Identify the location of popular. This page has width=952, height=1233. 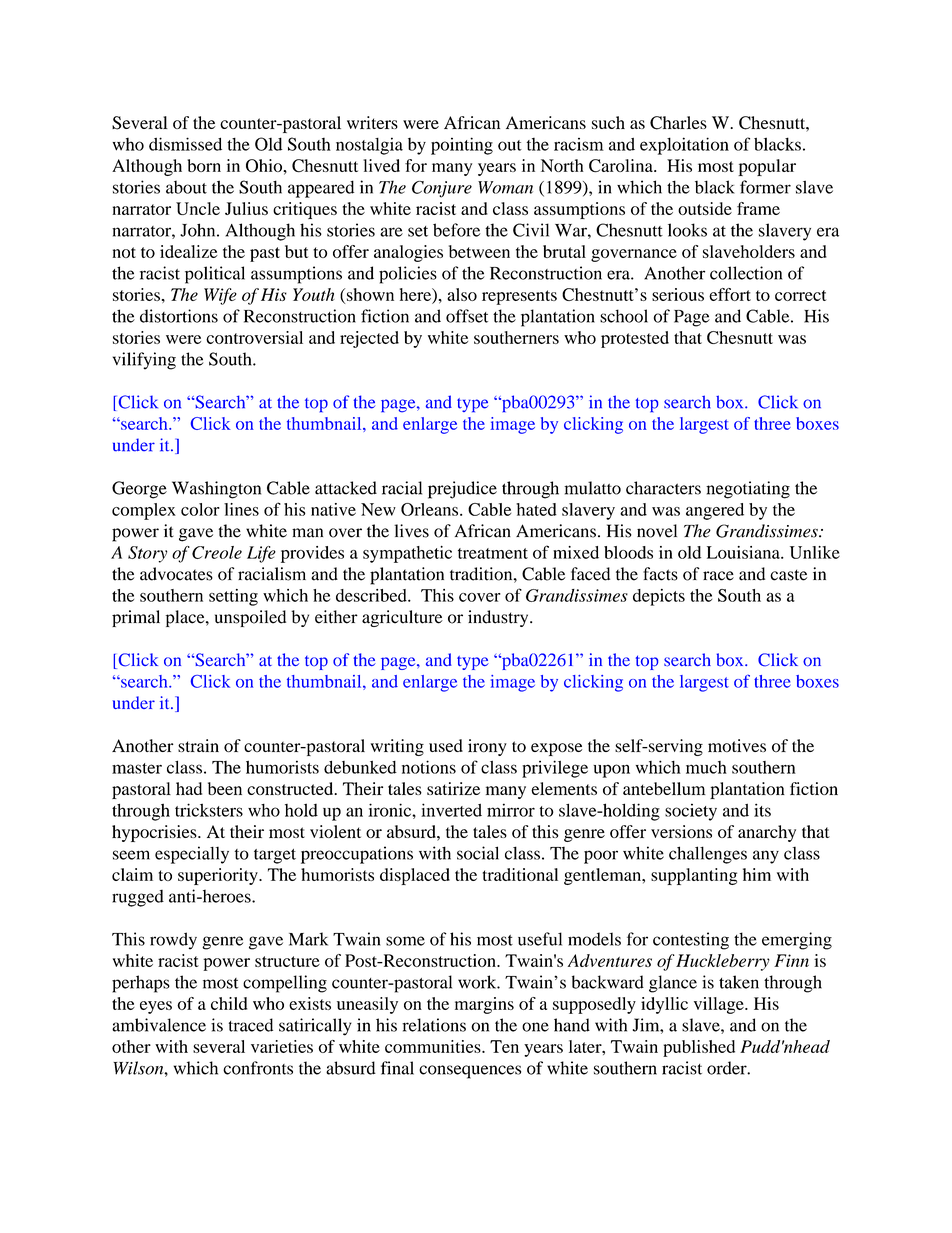
(767, 167).
